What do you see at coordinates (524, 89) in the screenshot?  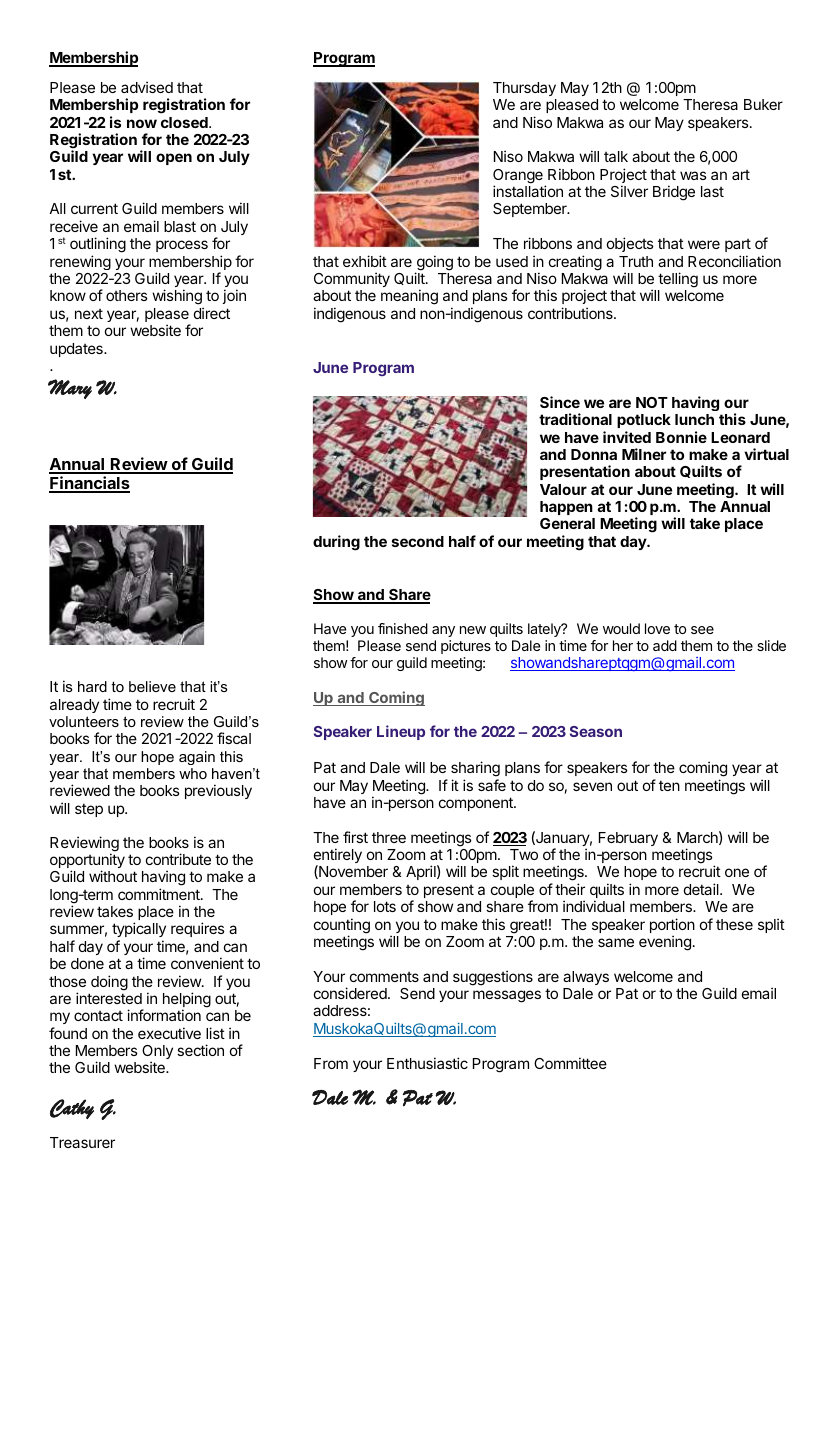 I see `Thursday` at bounding box center [524, 89].
